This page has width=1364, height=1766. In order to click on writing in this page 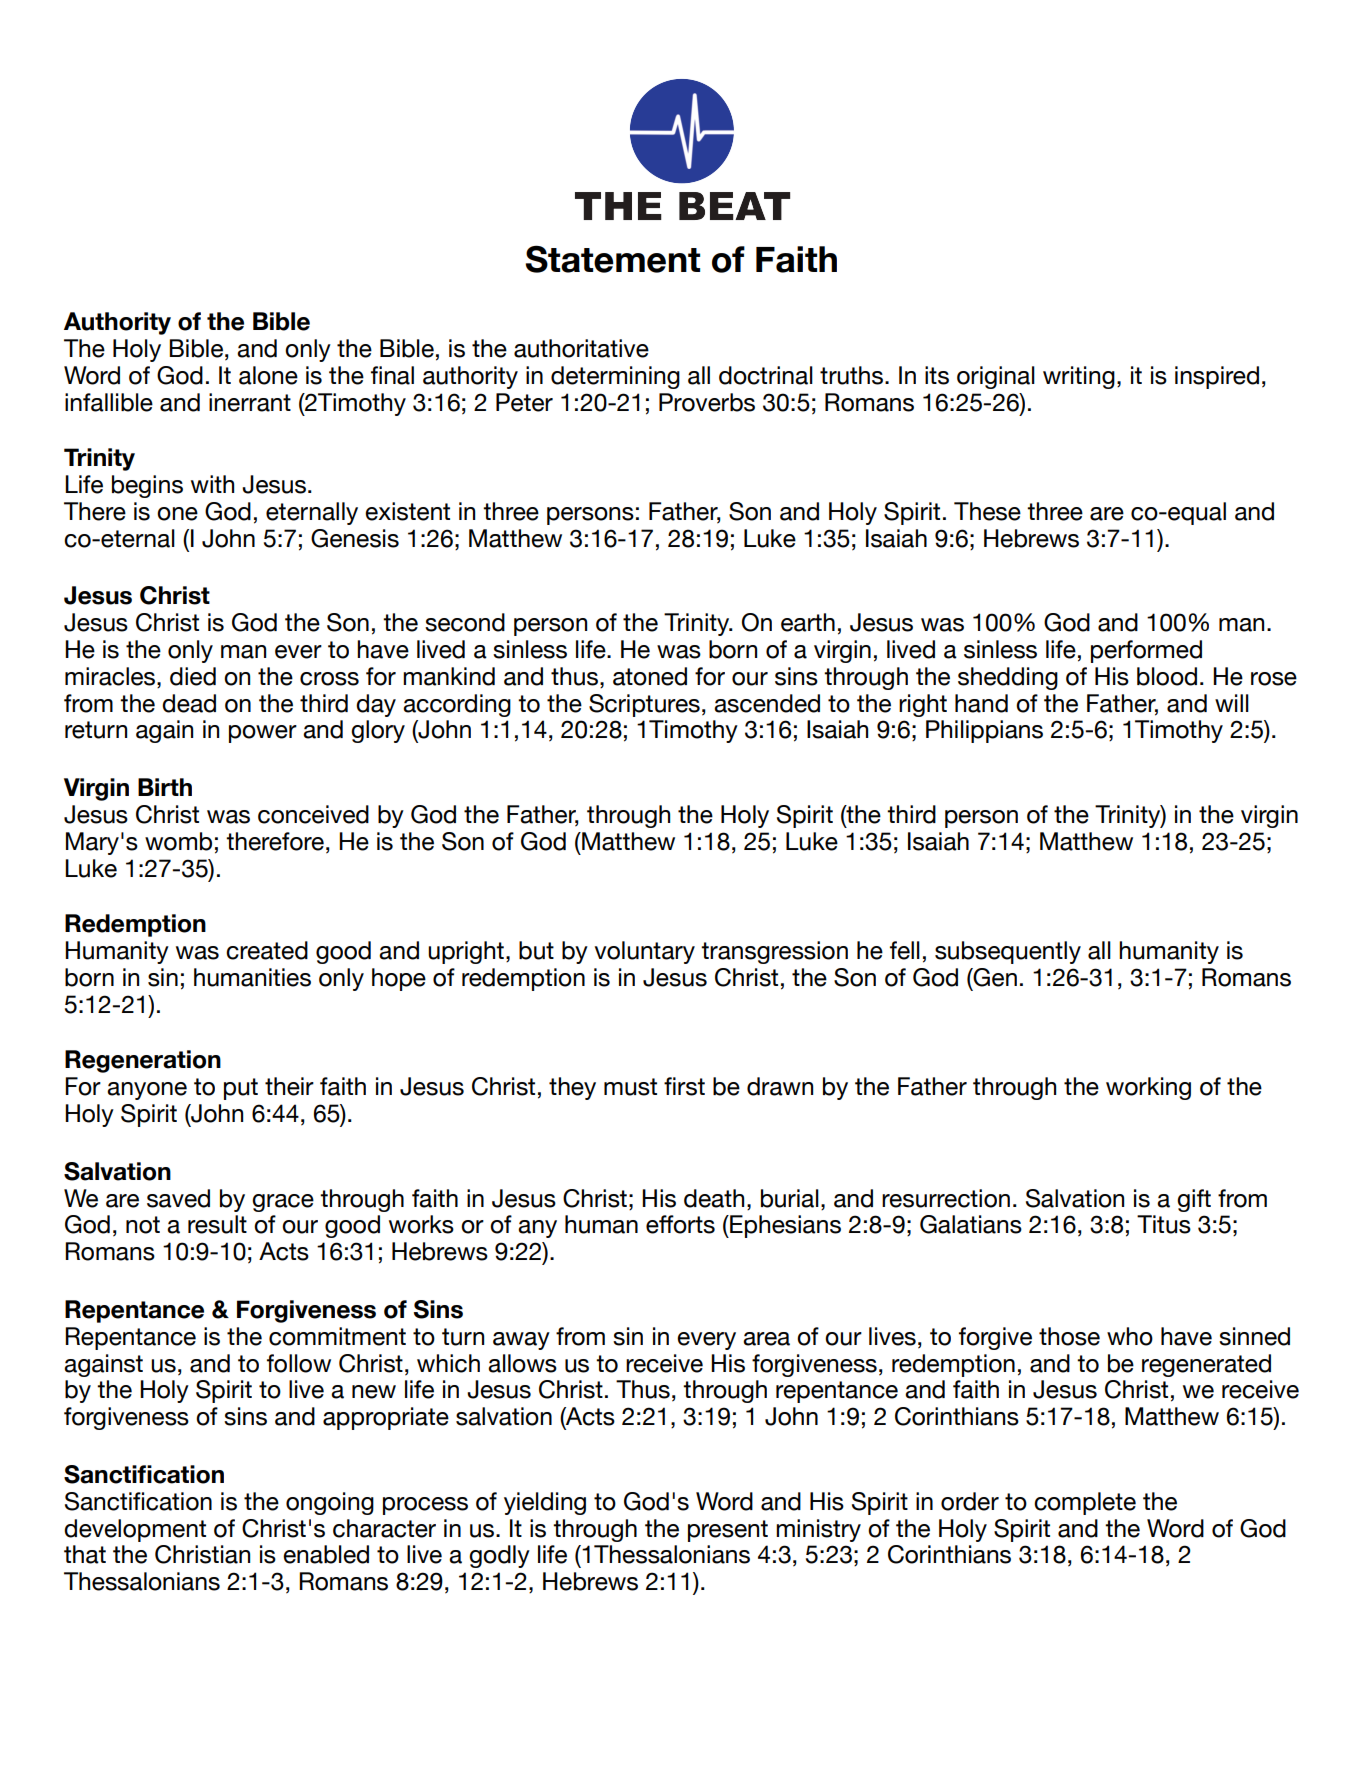, I will do `click(1079, 377)`.
